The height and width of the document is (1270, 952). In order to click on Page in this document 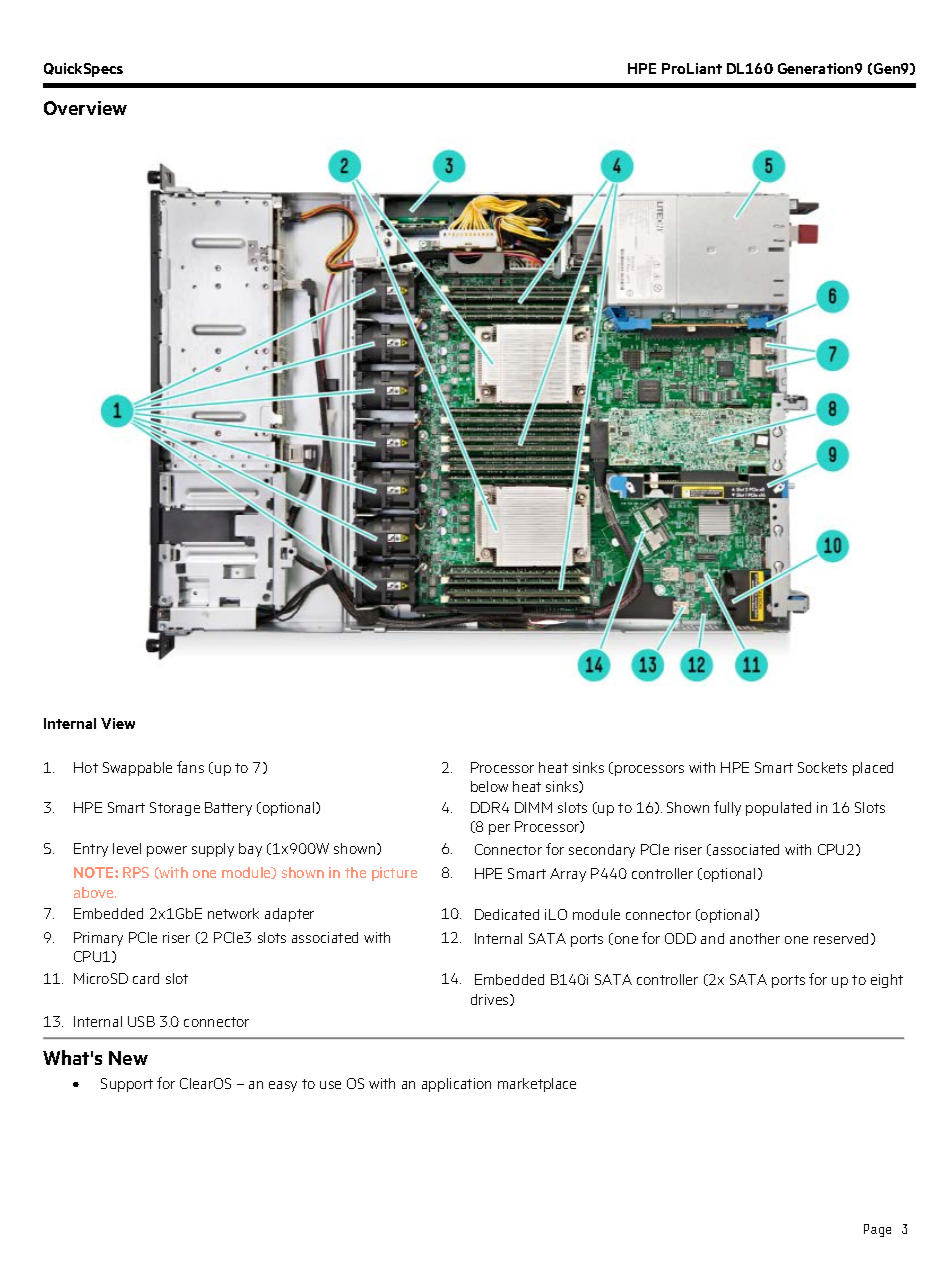, I will do `click(877, 1230)`.
